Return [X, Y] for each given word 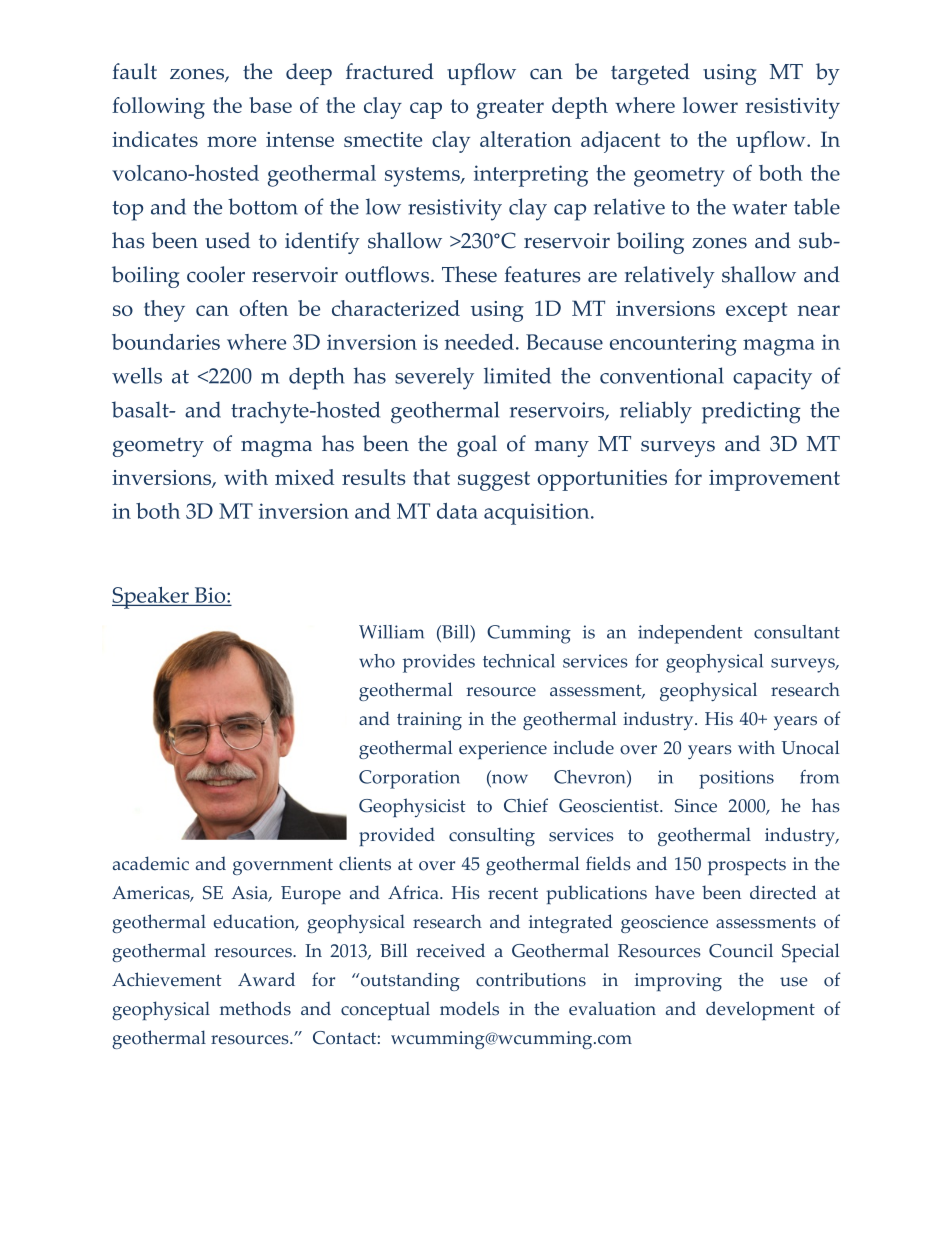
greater [510, 109]
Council [741, 950]
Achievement [167, 979]
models [469, 1008]
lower [710, 105]
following [158, 108]
